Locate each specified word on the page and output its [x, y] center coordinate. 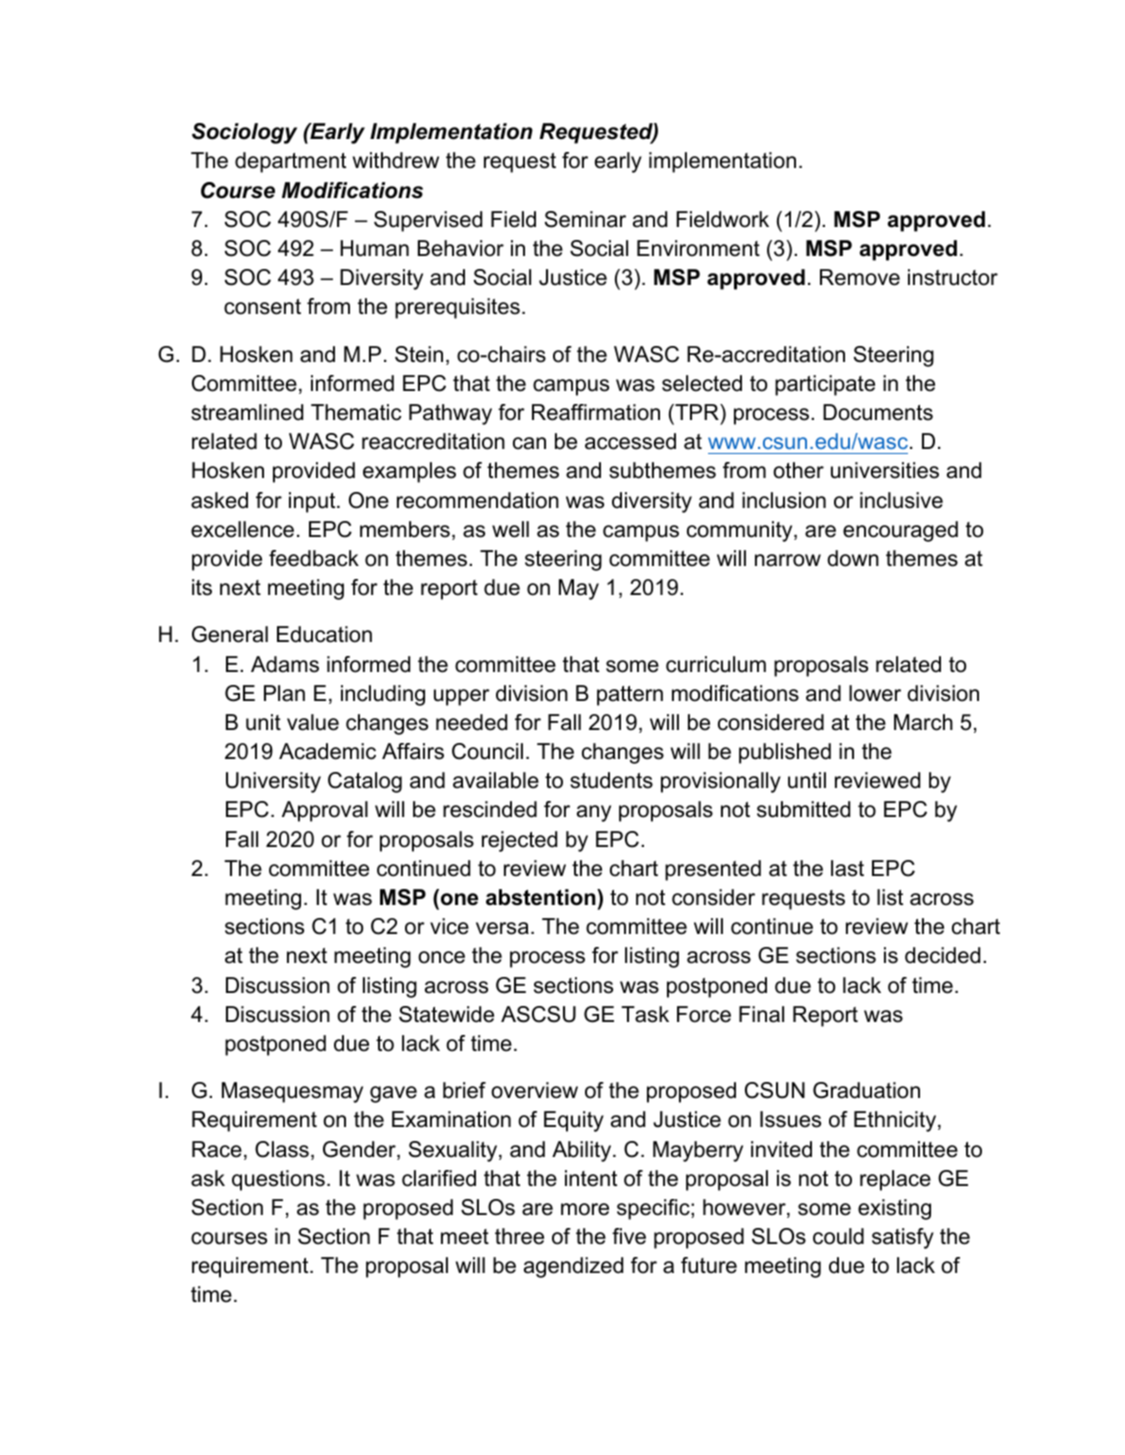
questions [278, 1180]
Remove [860, 277]
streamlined [247, 412]
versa [502, 928]
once [441, 957]
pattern [630, 696]
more [585, 1209]
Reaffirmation [596, 412]
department [290, 162]
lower [875, 693]
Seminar [585, 219]
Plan [284, 693]
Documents [878, 412]
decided [942, 955]
